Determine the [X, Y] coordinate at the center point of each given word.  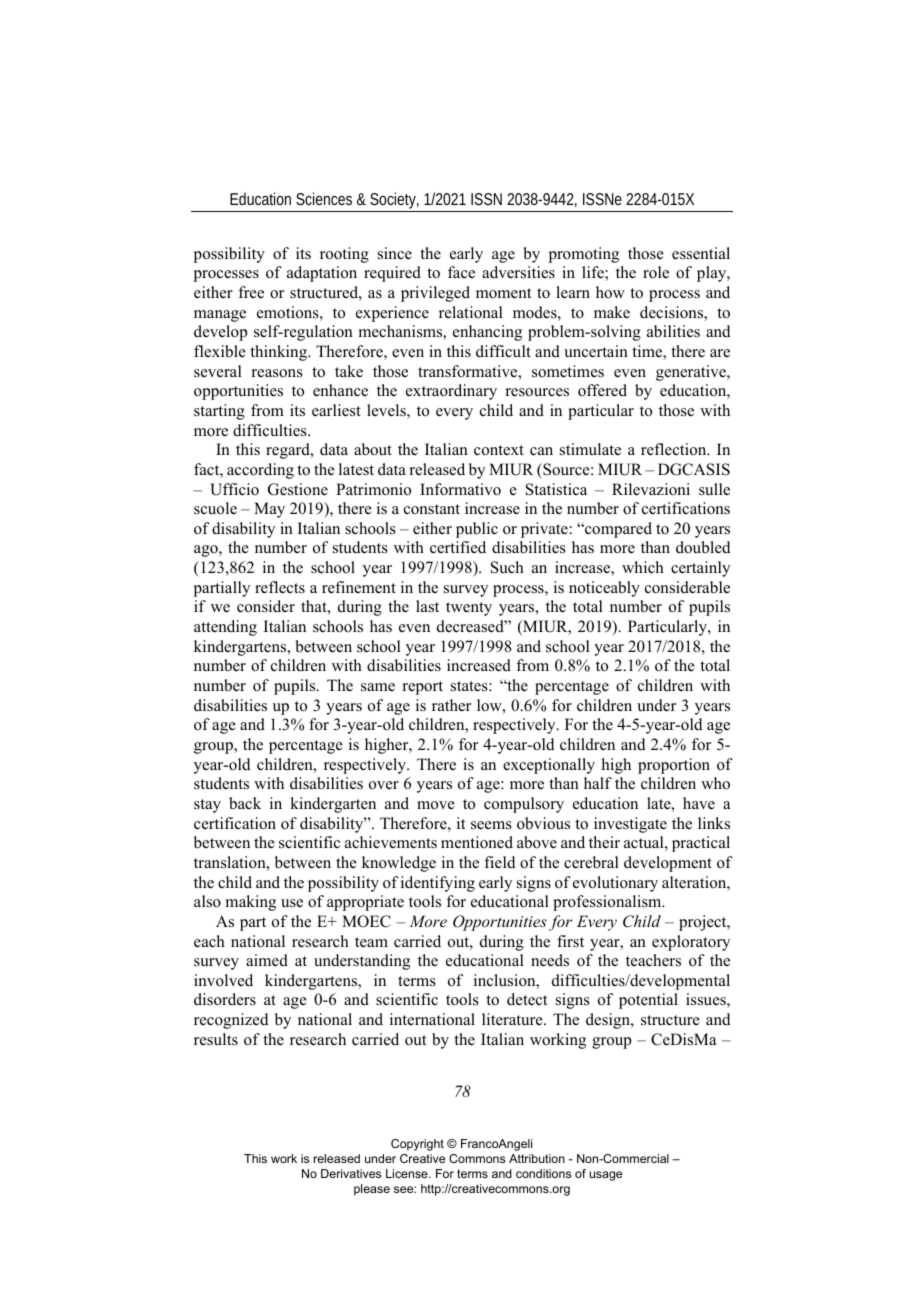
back [245, 803]
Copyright [417, 1145]
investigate [630, 825]
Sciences [324, 198]
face [461, 272]
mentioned [477, 842]
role [656, 272]
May [269, 510]
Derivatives [351, 1173]
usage [605, 1176]
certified [458, 547]
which [643, 567]
